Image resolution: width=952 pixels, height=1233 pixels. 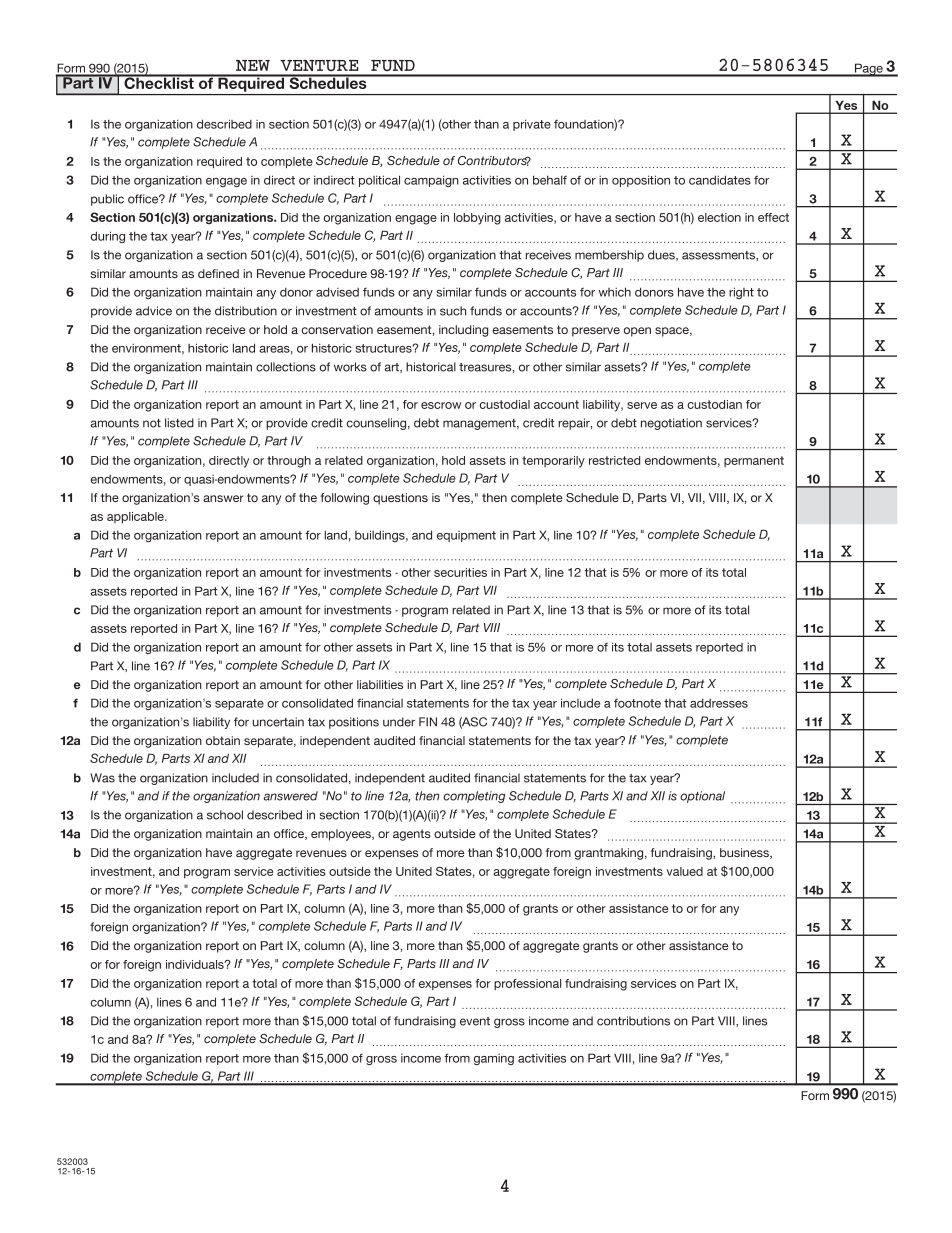 What do you see at coordinates (494, 1059) in the screenshot?
I see `gaming` at bounding box center [494, 1059].
